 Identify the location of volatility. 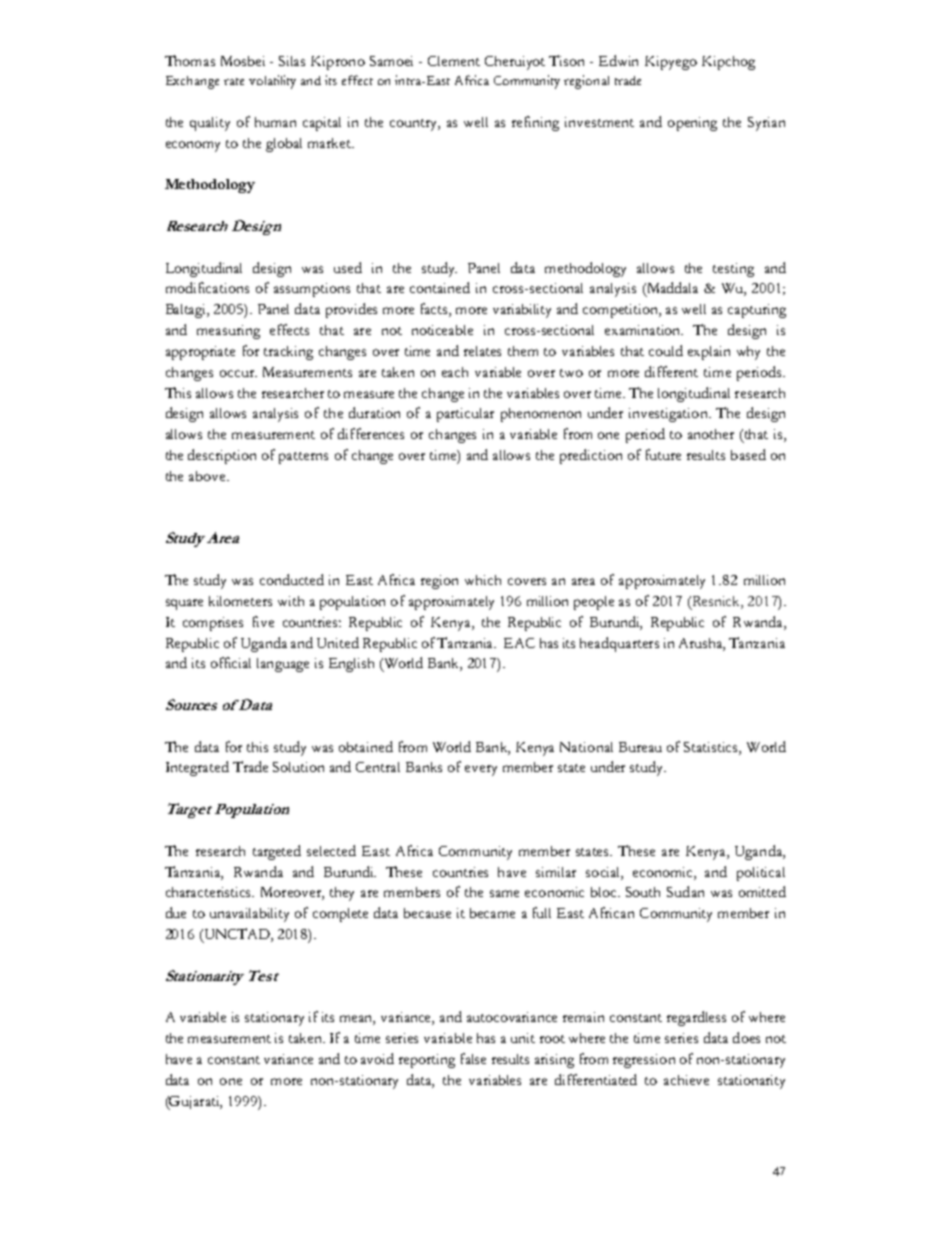
(272, 82).
